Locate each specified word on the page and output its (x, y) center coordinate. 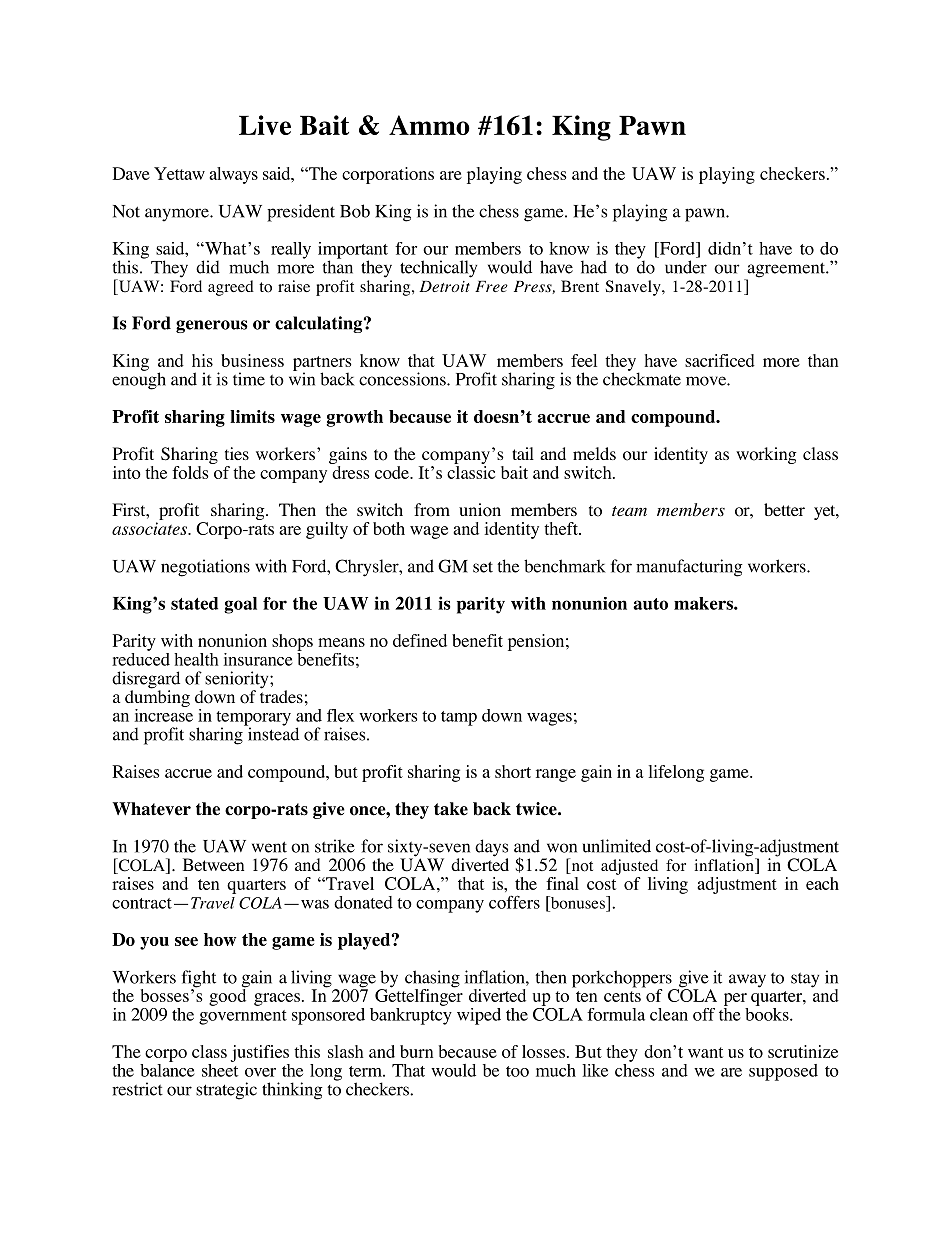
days (491, 849)
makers (704, 603)
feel (584, 360)
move (707, 381)
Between (213, 864)
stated (194, 603)
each (822, 883)
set (483, 567)
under (686, 267)
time (249, 379)
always (233, 175)
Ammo (429, 125)
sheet (220, 1069)
